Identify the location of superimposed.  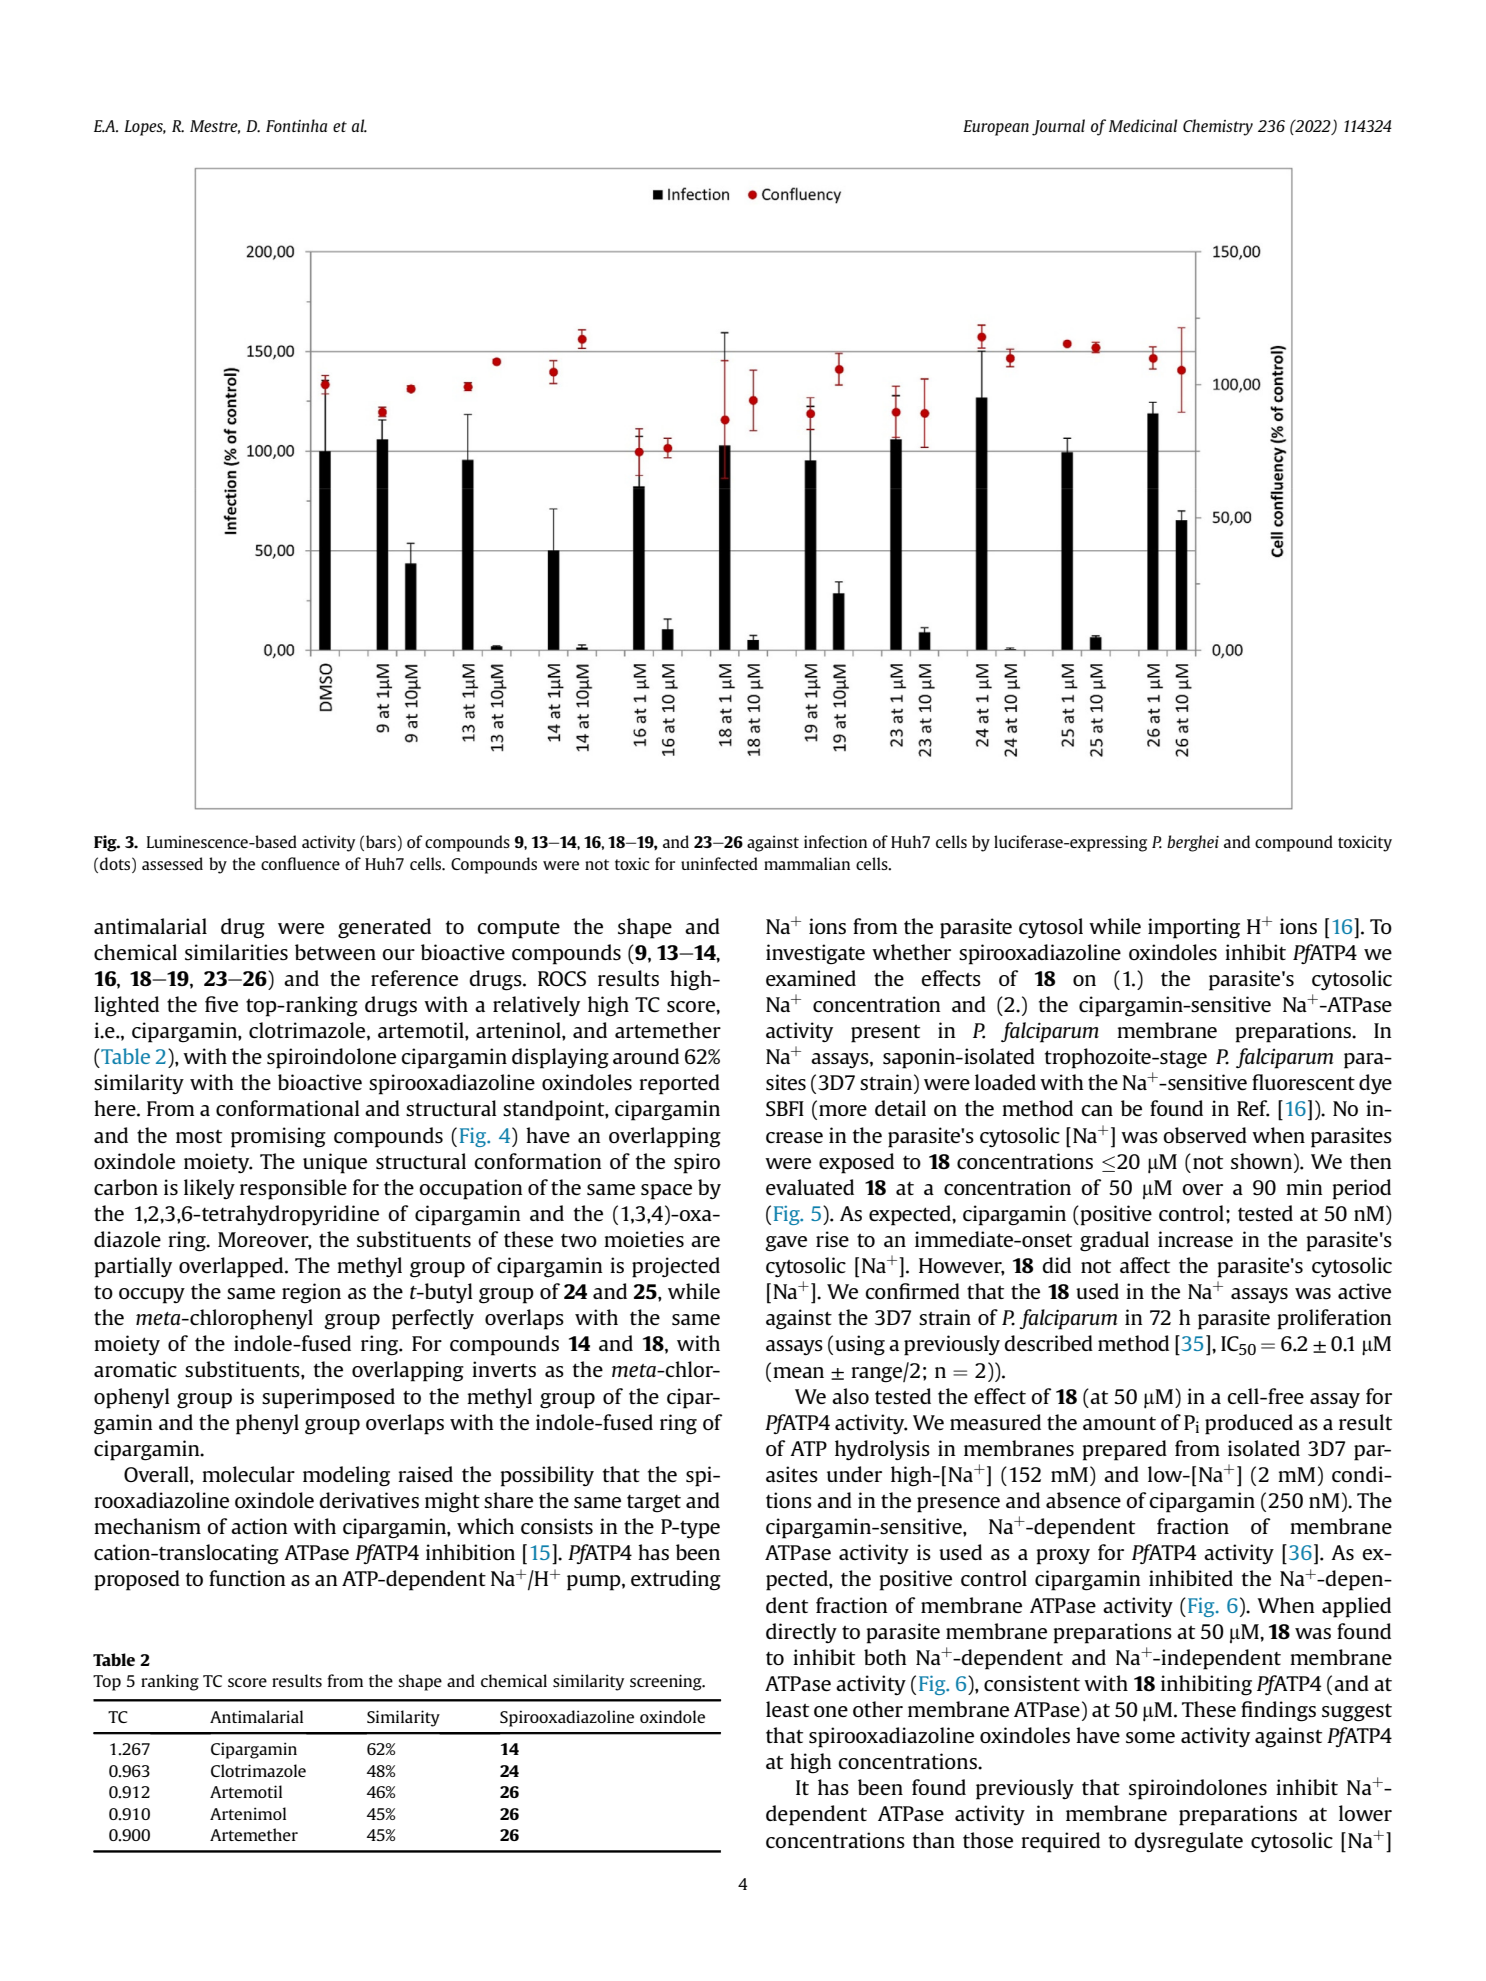
(328, 1398).
